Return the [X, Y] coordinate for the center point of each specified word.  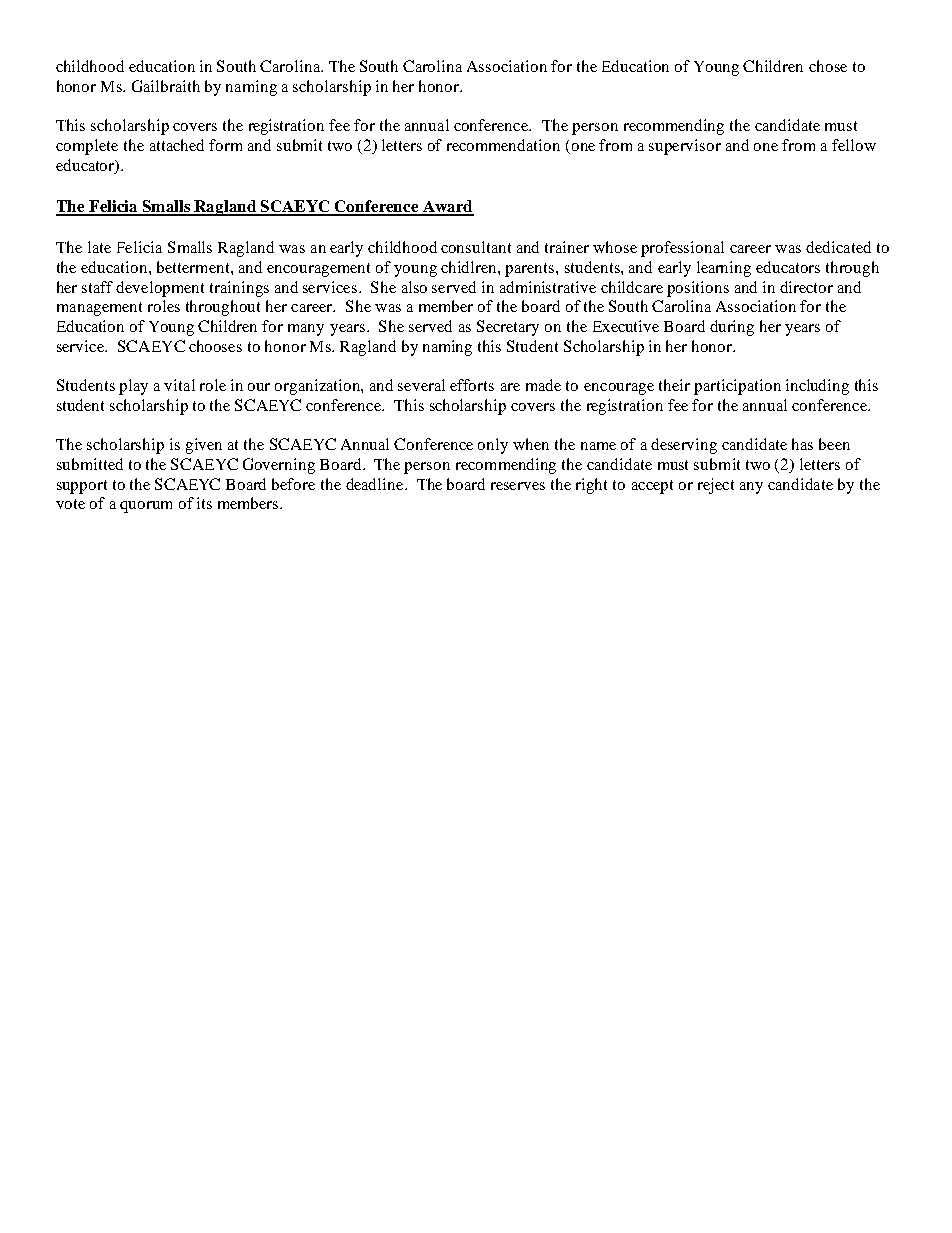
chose [828, 66]
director [806, 287]
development [160, 289]
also [414, 287]
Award [447, 207]
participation [737, 387]
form [225, 145]
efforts [472, 385]
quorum [146, 507]
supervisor [685, 147]
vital [179, 385]
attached [177, 145]
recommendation [503, 145]
